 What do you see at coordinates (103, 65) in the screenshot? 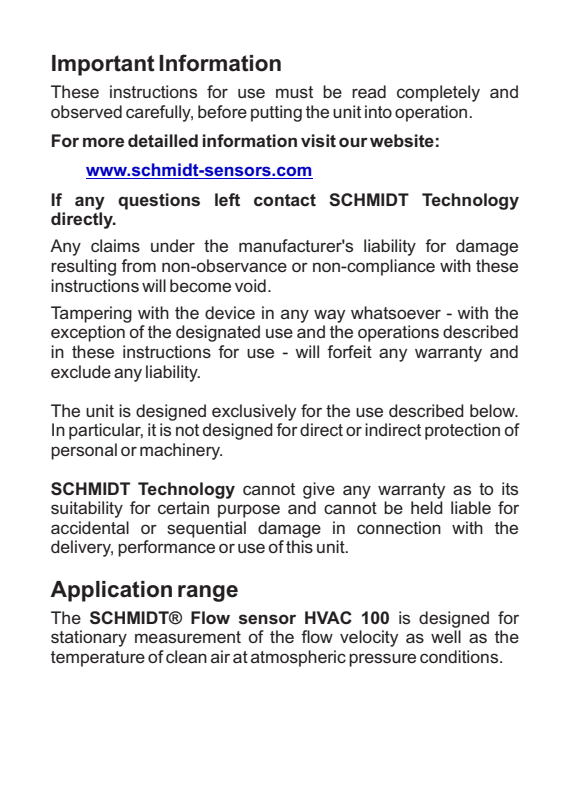
I see `Important` at bounding box center [103, 65].
